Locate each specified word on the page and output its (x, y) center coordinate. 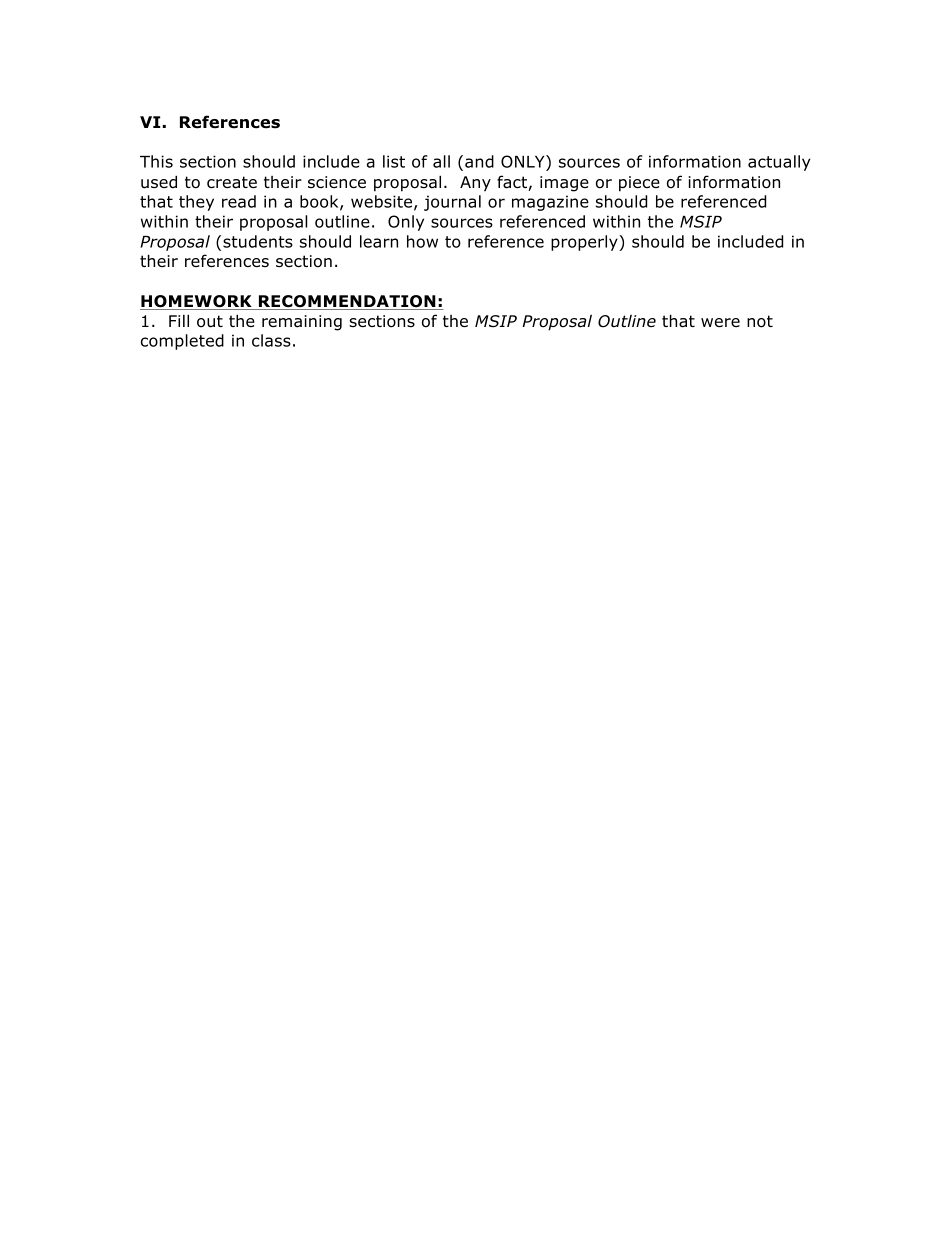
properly (585, 243)
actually (779, 163)
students (258, 241)
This (156, 161)
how (422, 241)
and (479, 161)
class (271, 340)
